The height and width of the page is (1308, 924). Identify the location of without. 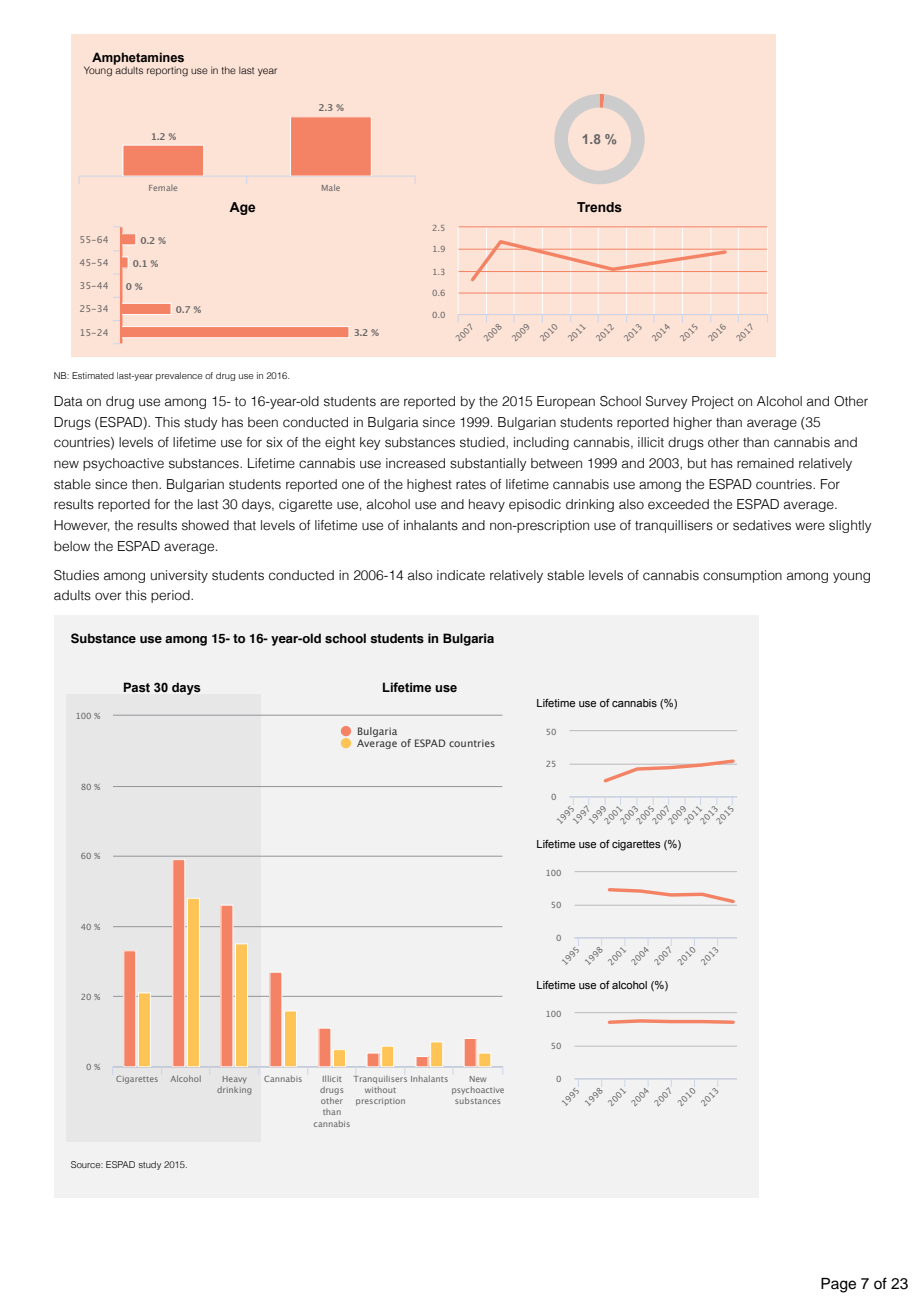
(380, 1089).
